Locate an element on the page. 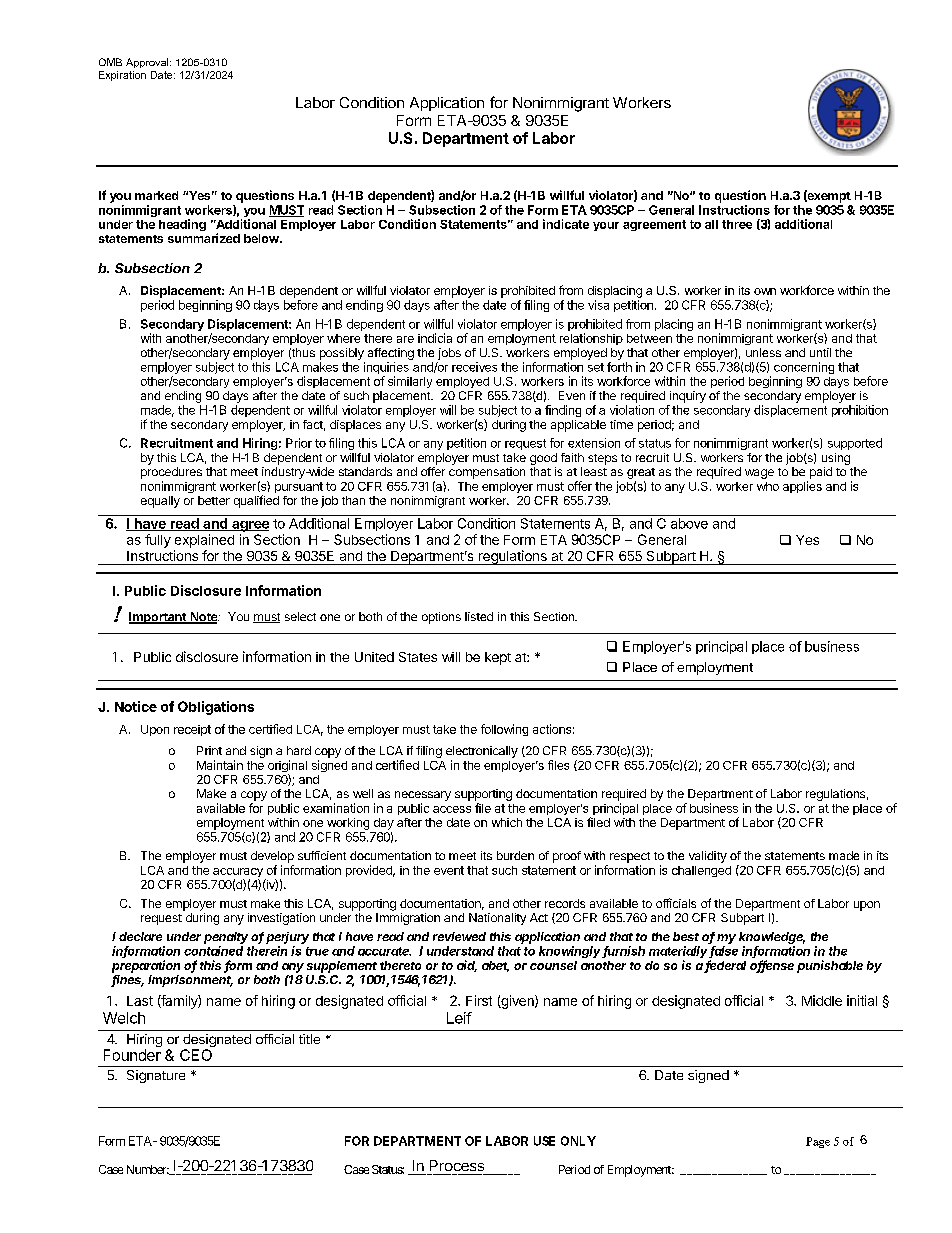 This document has width=952, height=1233. compensation is located at coordinates (487, 473).
